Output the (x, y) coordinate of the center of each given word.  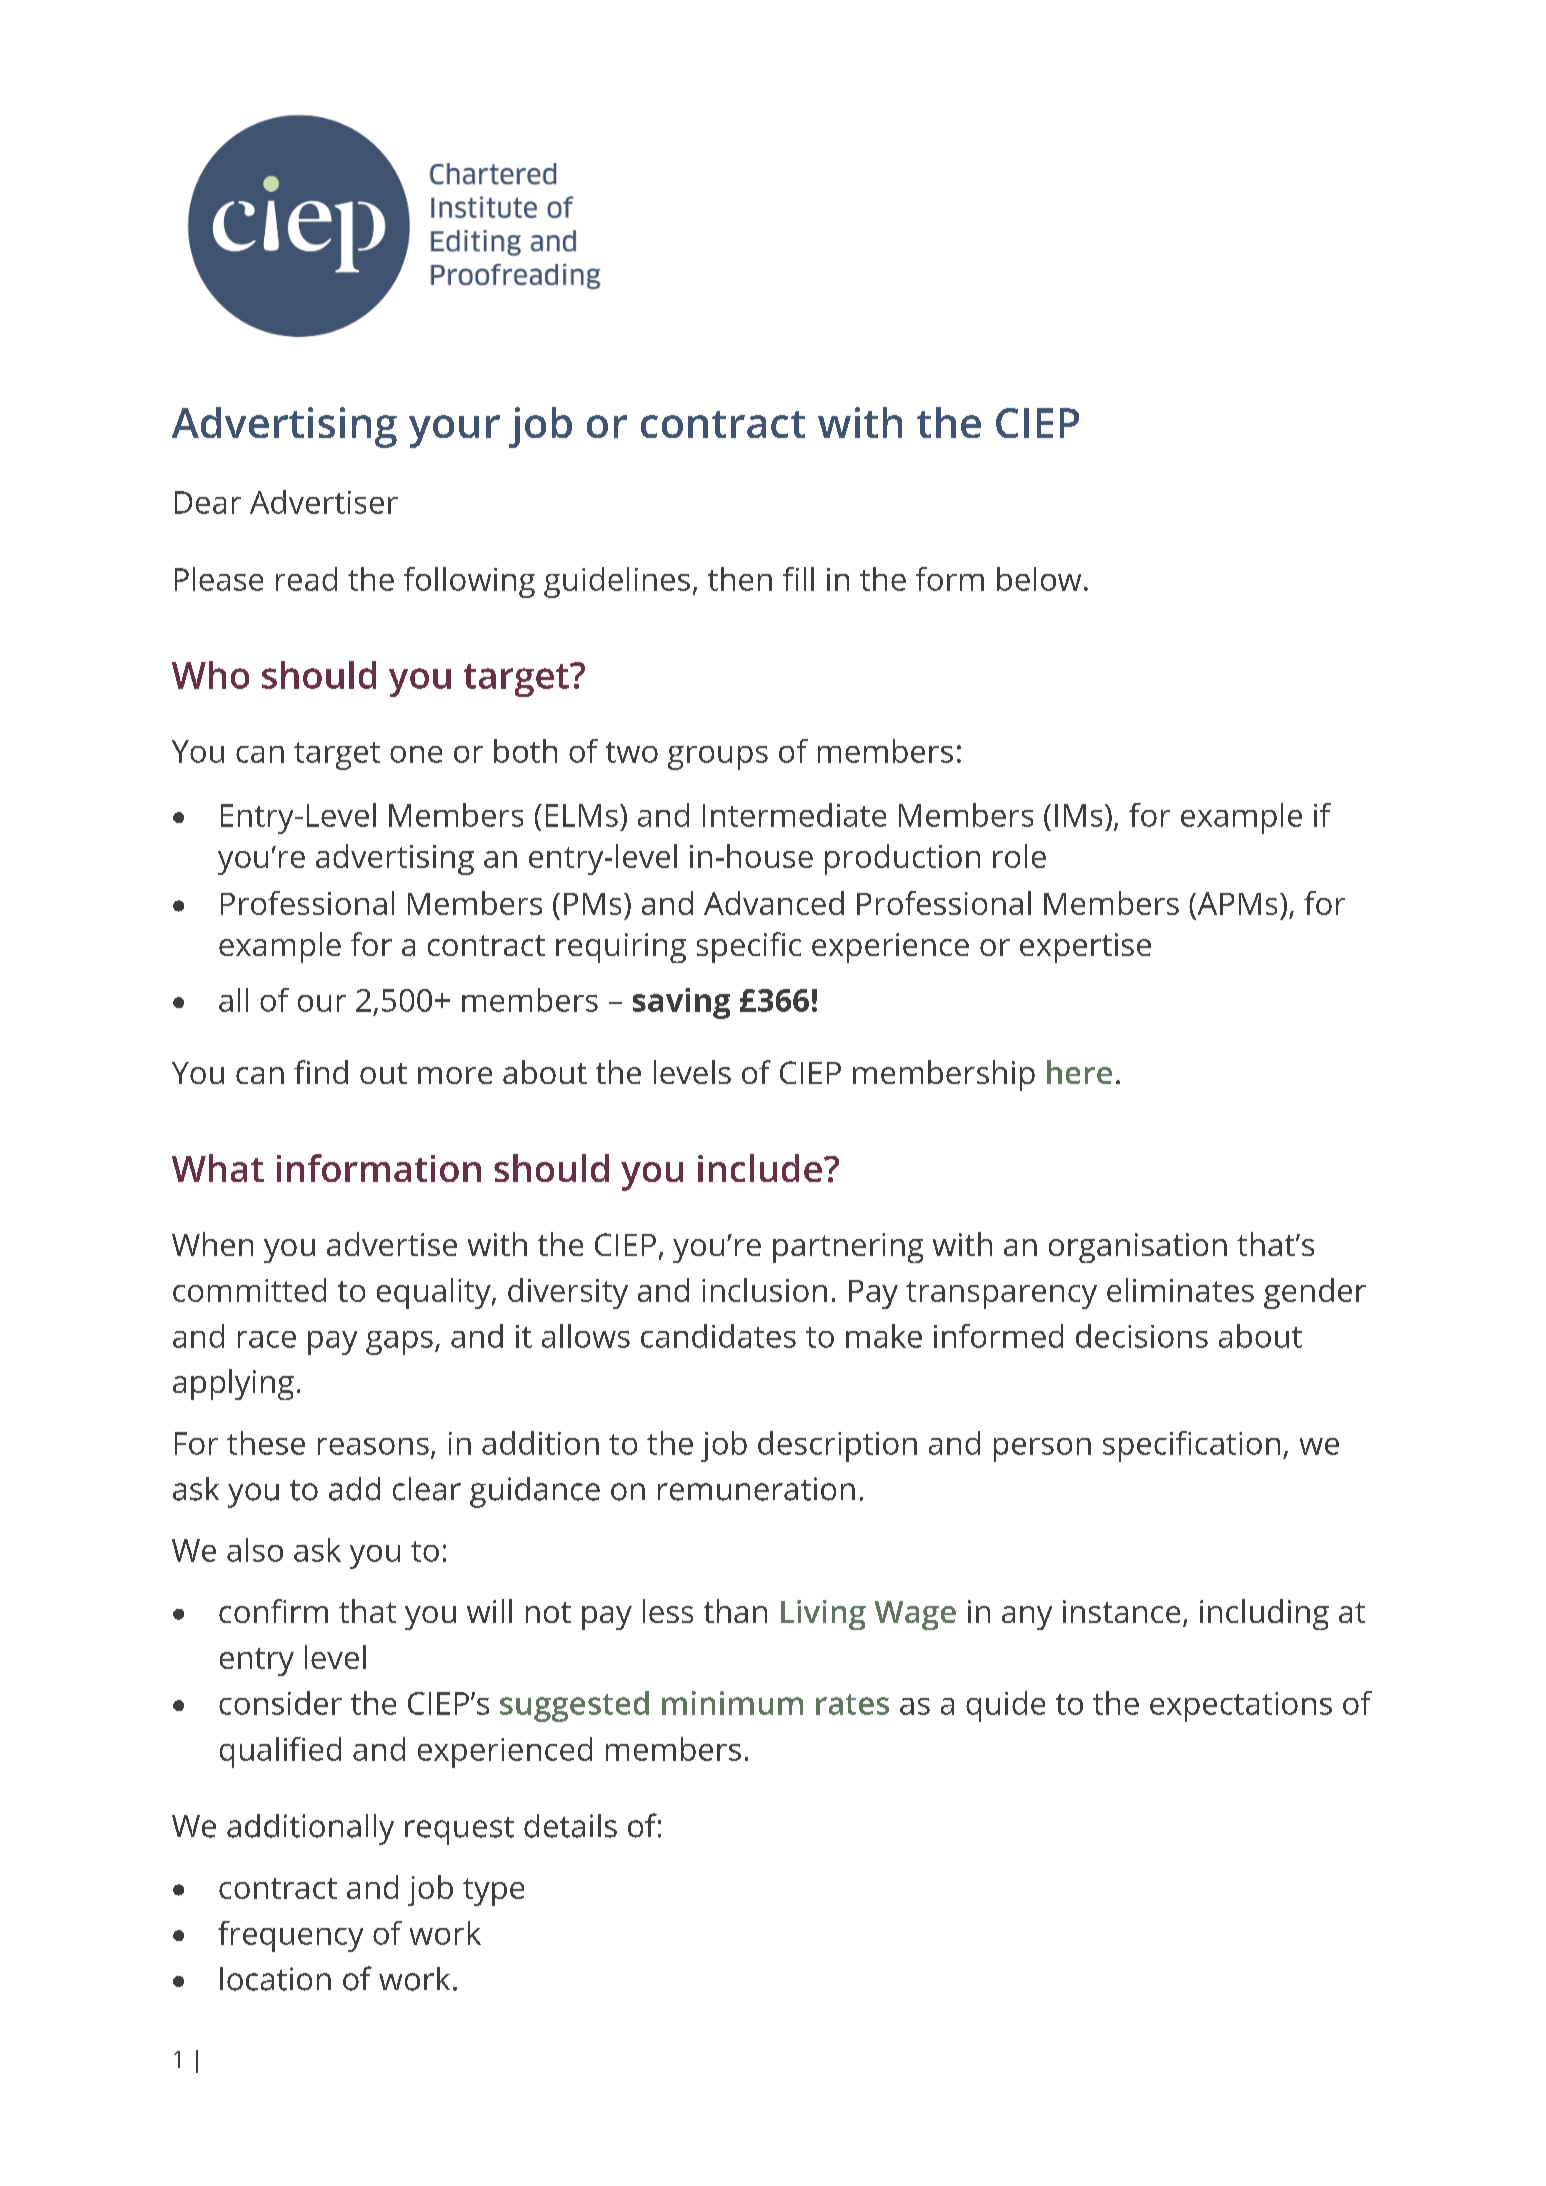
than (735, 1611)
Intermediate (794, 815)
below (1039, 579)
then (740, 579)
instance (1121, 1611)
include (760, 1168)
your (454, 431)
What (218, 1168)
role (1019, 856)
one (416, 754)
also (255, 1550)
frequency (290, 1936)
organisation (1138, 1248)
